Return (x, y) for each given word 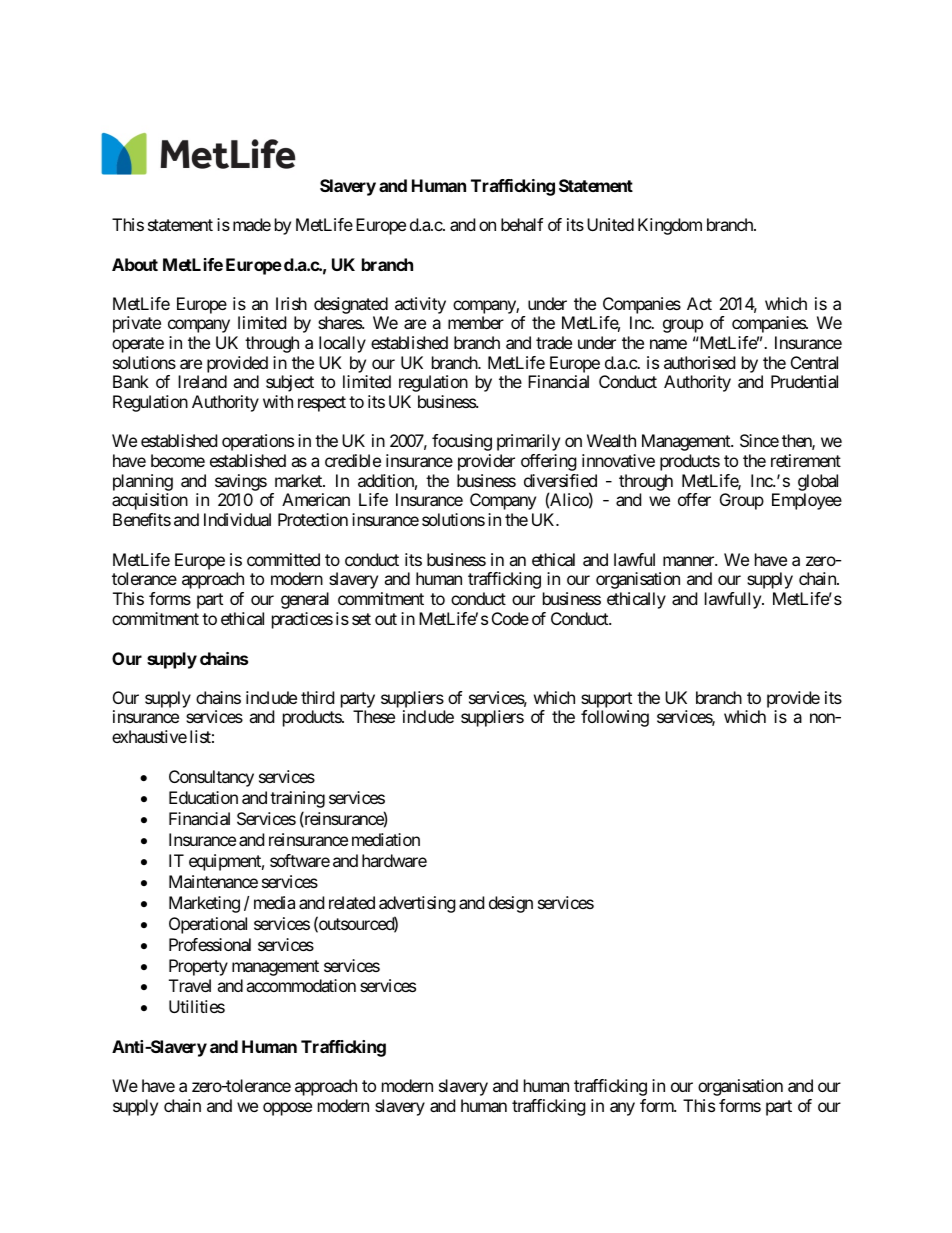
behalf (522, 224)
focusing (462, 442)
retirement (806, 460)
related (352, 902)
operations (258, 442)
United (610, 224)
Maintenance (213, 881)
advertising (417, 904)
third (317, 697)
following (615, 718)
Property (198, 967)
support (606, 700)
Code (510, 618)
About (135, 264)
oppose (287, 1109)
